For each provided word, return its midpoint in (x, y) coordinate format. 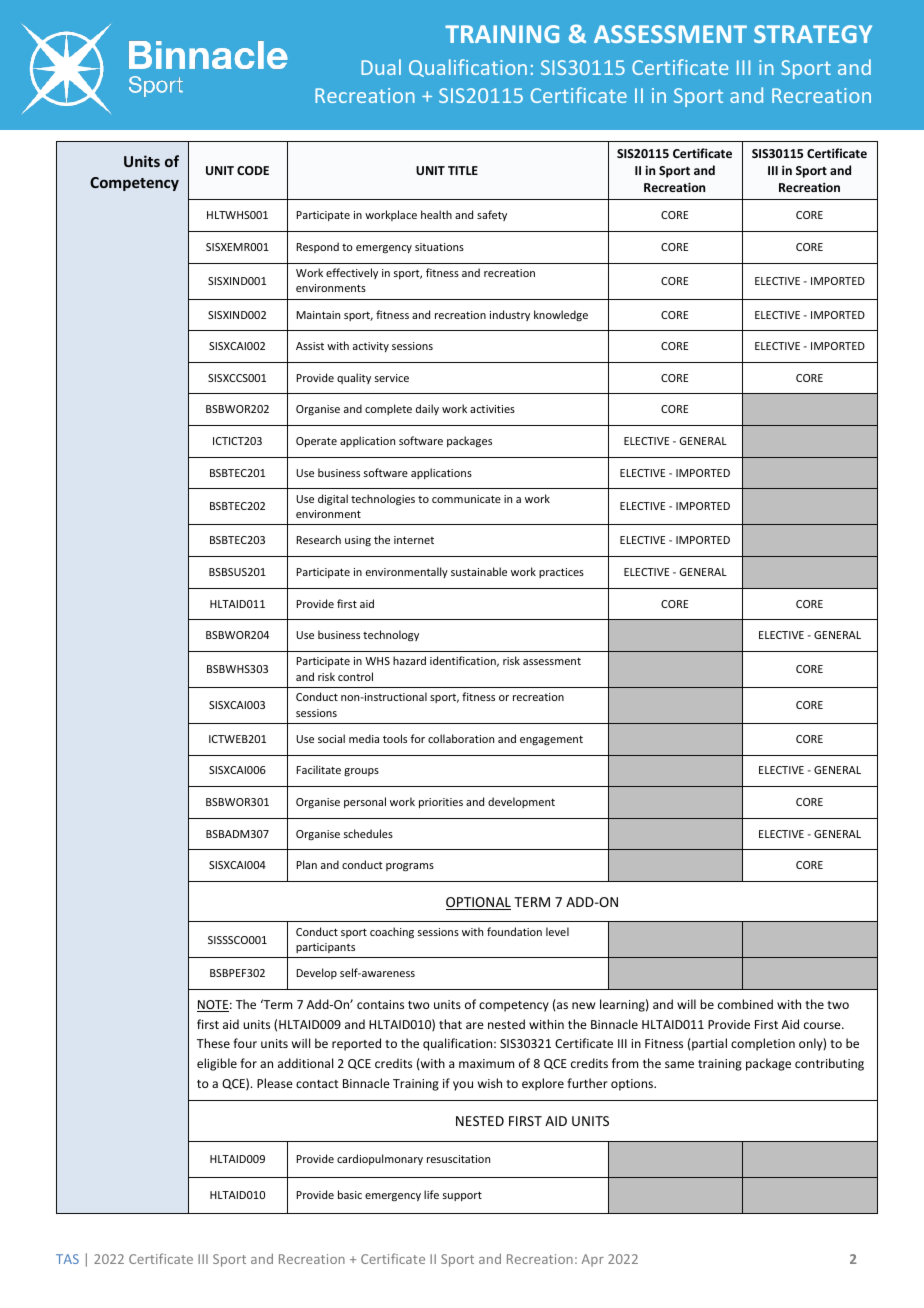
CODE (253, 170)
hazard (409, 660)
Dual (381, 67)
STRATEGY (813, 34)
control (355, 676)
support (462, 1196)
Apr (593, 1260)
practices (561, 573)
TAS (67, 1259)
